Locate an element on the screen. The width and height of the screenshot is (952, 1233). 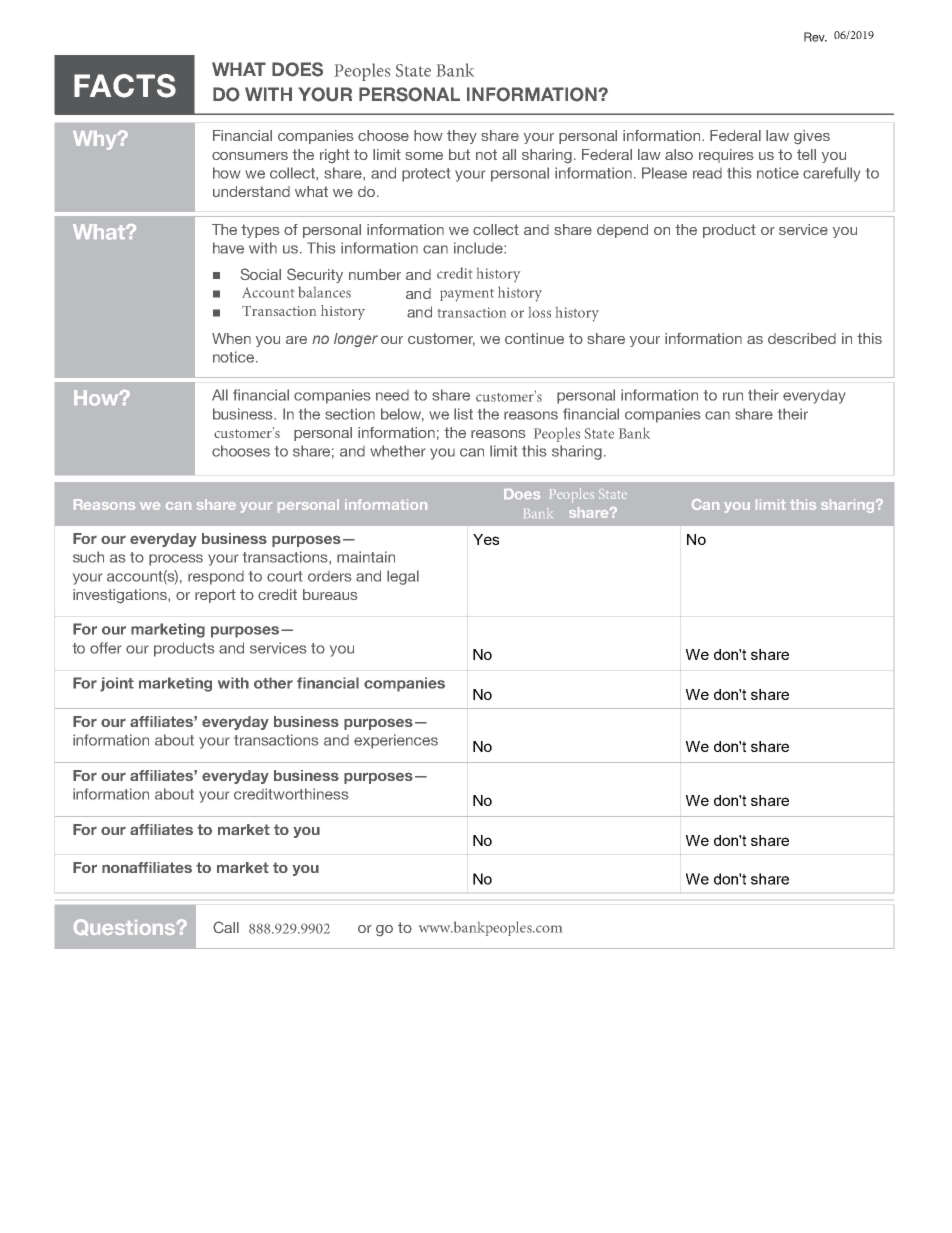
process is located at coordinates (176, 560).
